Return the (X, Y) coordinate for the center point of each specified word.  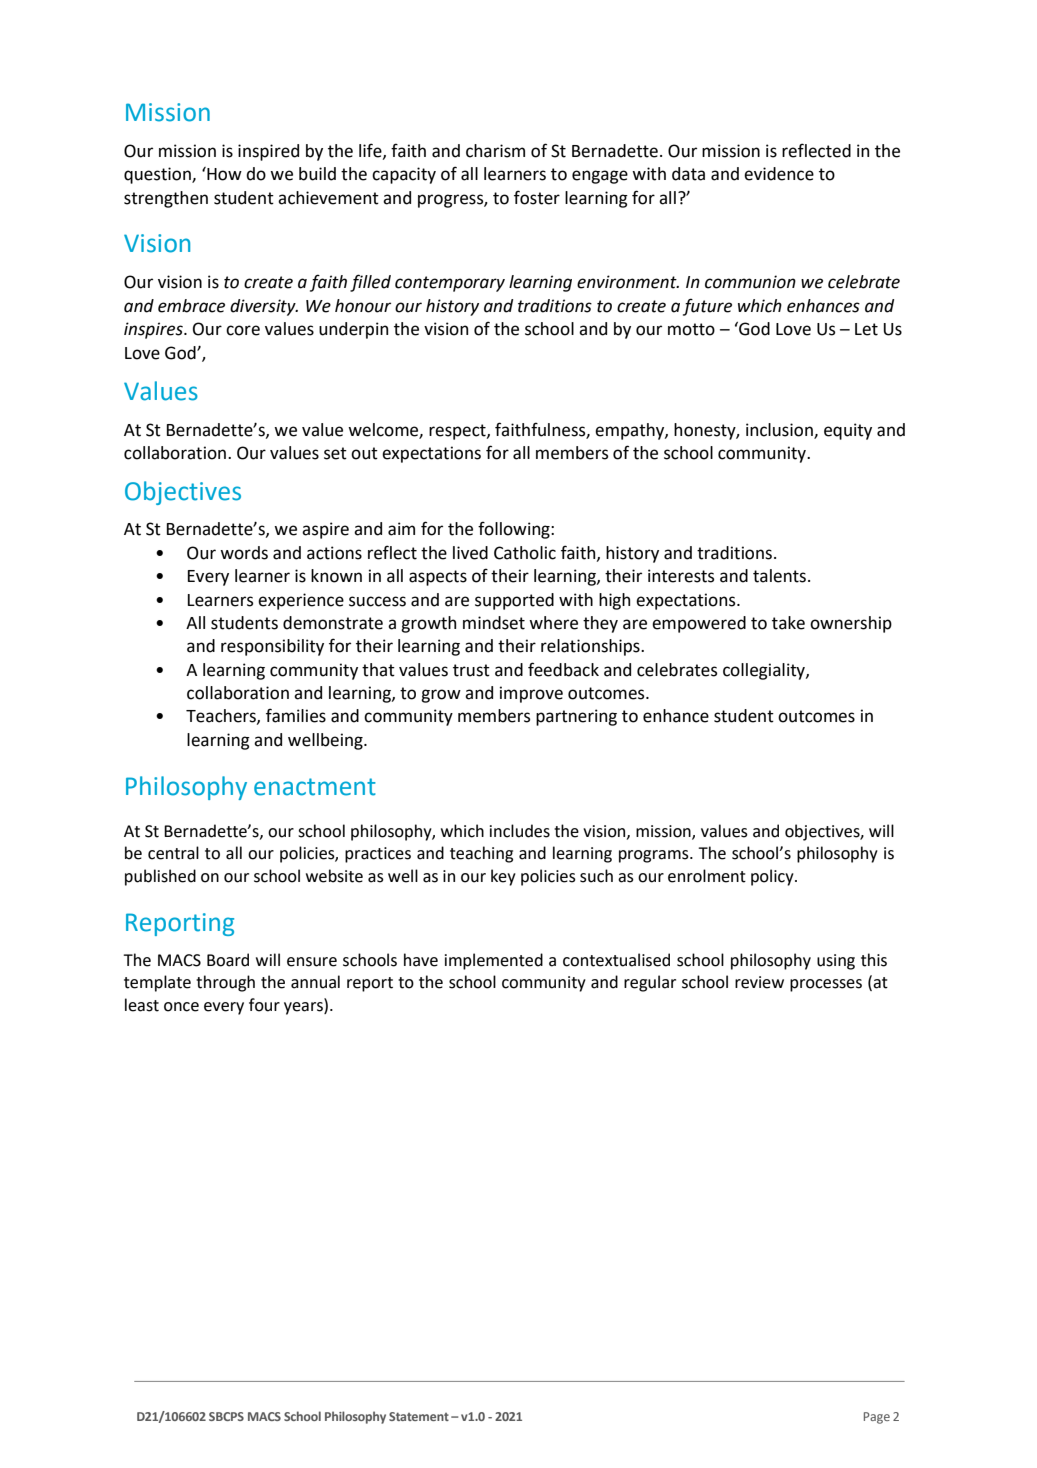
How (223, 174)
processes (826, 985)
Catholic (525, 553)
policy (773, 877)
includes (520, 831)
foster (537, 197)
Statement (419, 1416)
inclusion (780, 430)
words (244, 553)
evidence (779, 174)
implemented (494, 961)
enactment (315, 787)
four (264, 1005)
